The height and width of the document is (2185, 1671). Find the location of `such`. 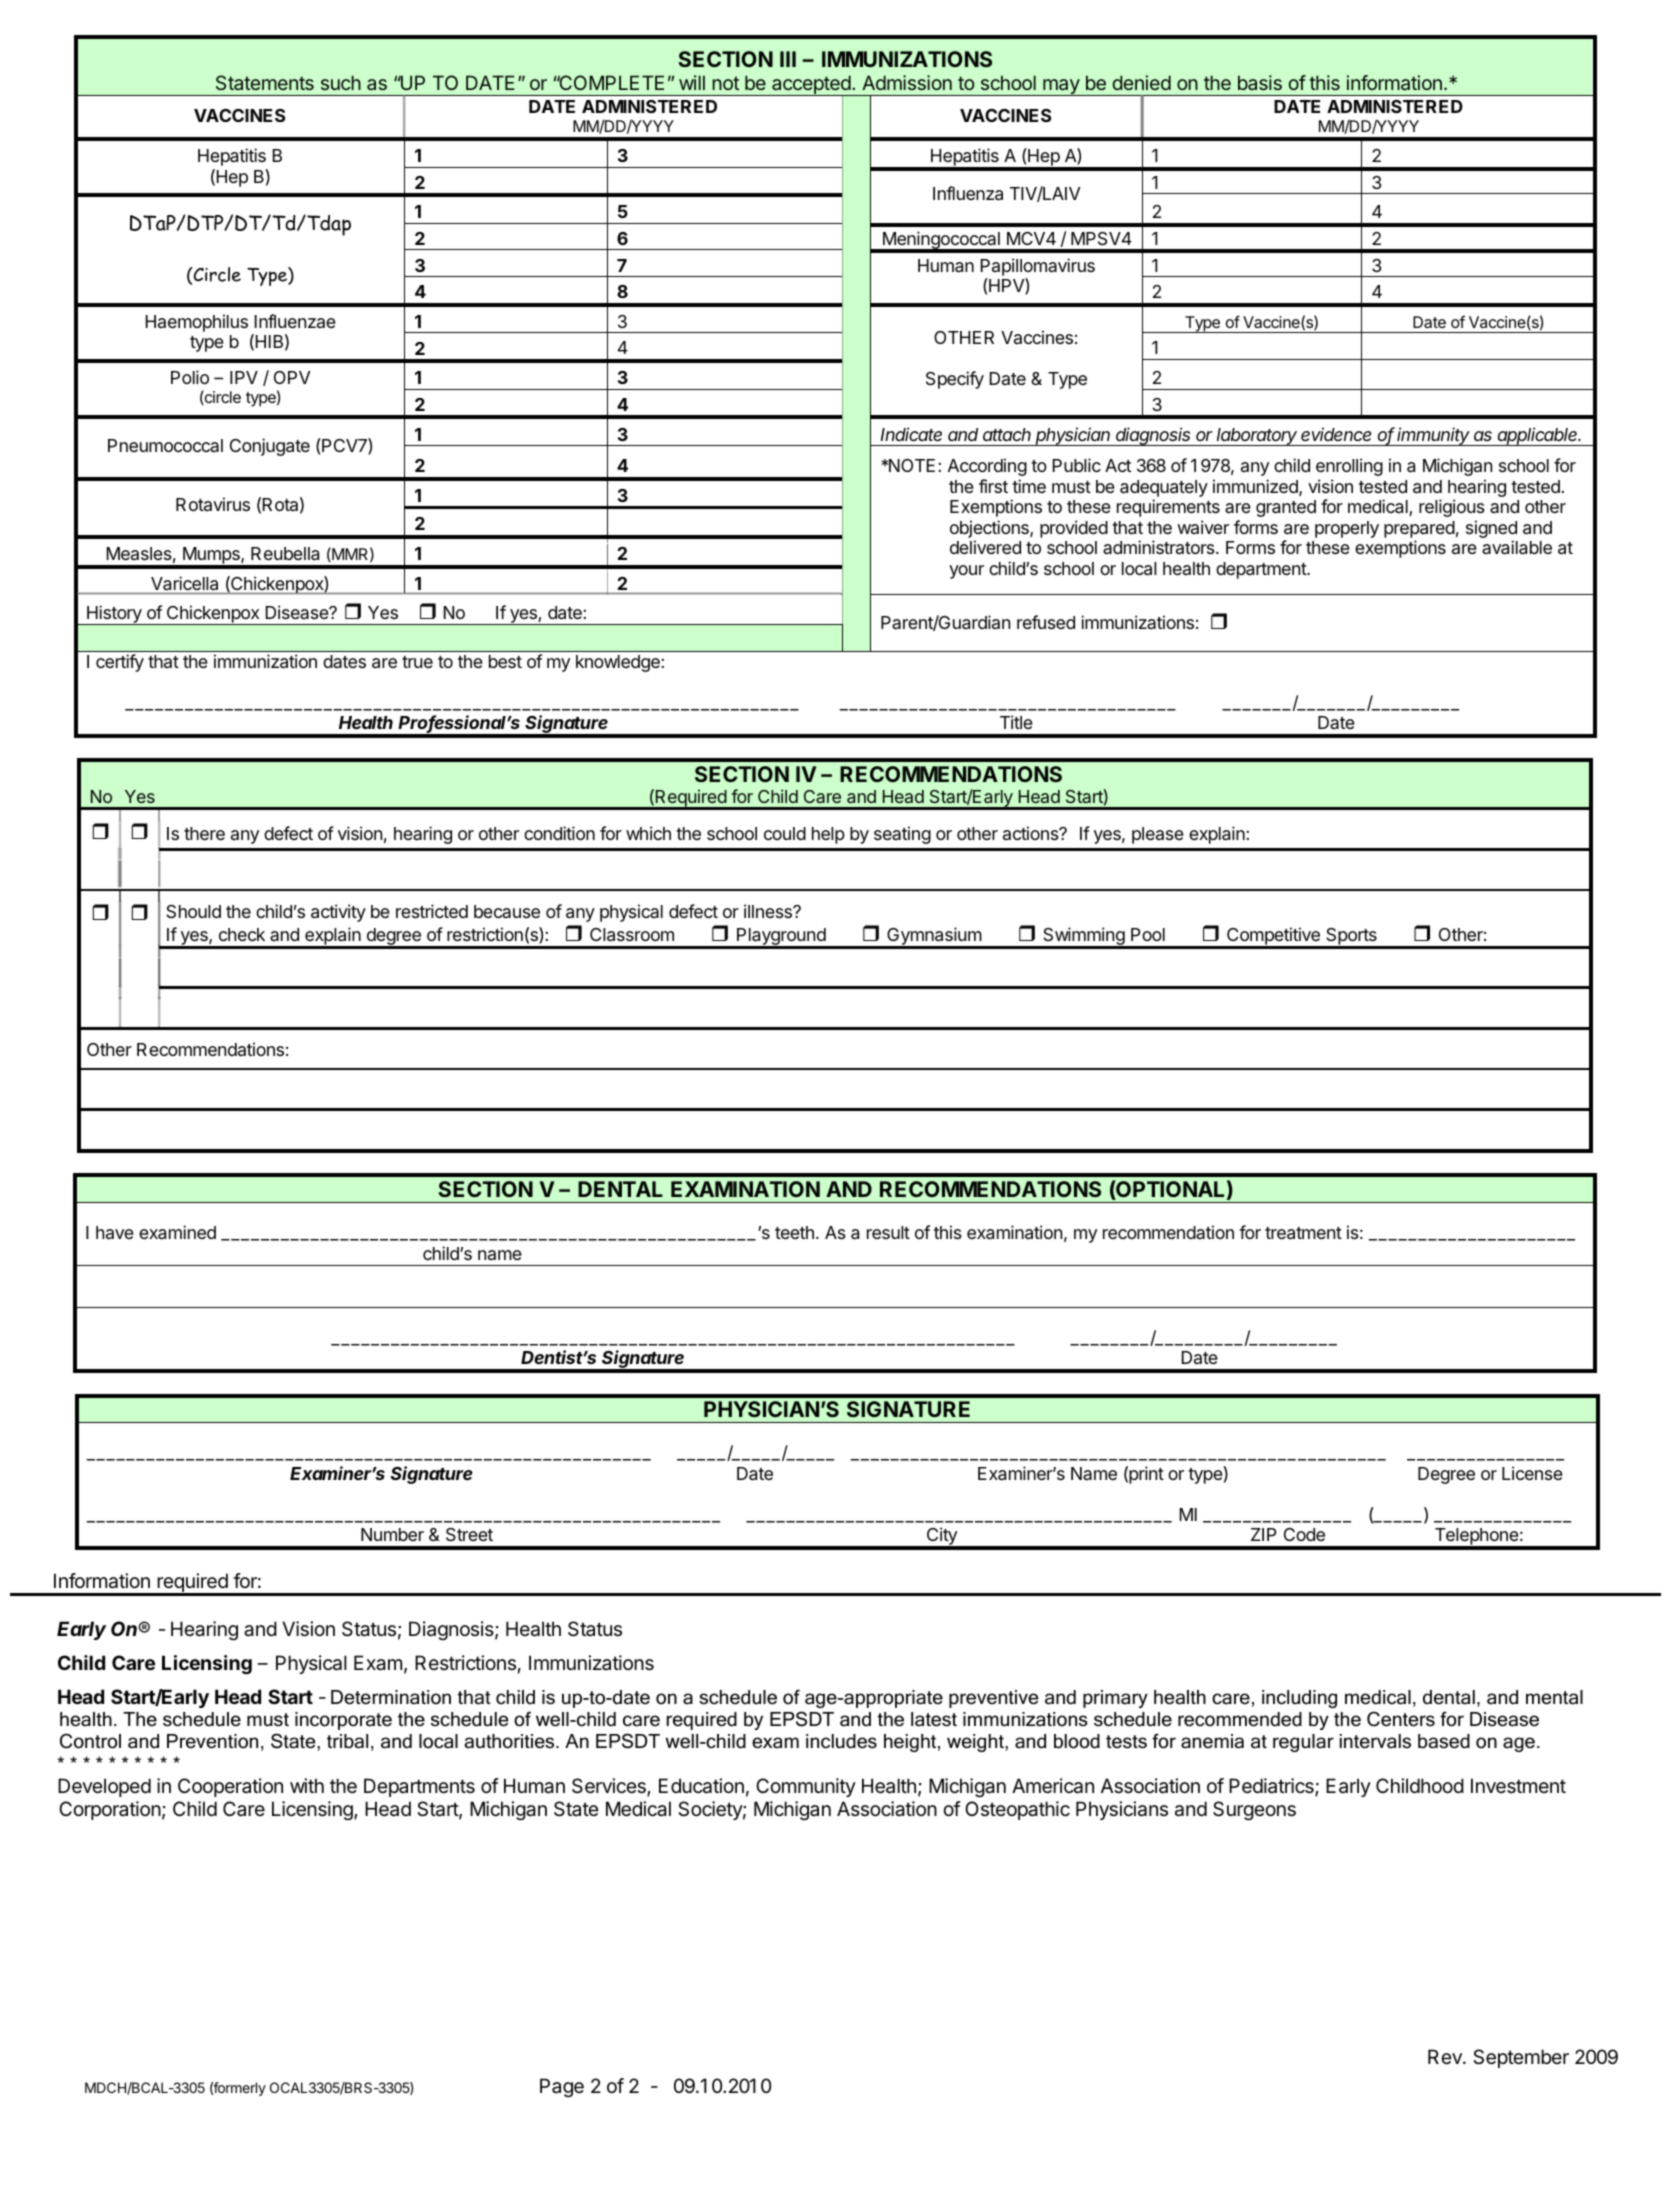

such is located at coordinates (341, 82).
